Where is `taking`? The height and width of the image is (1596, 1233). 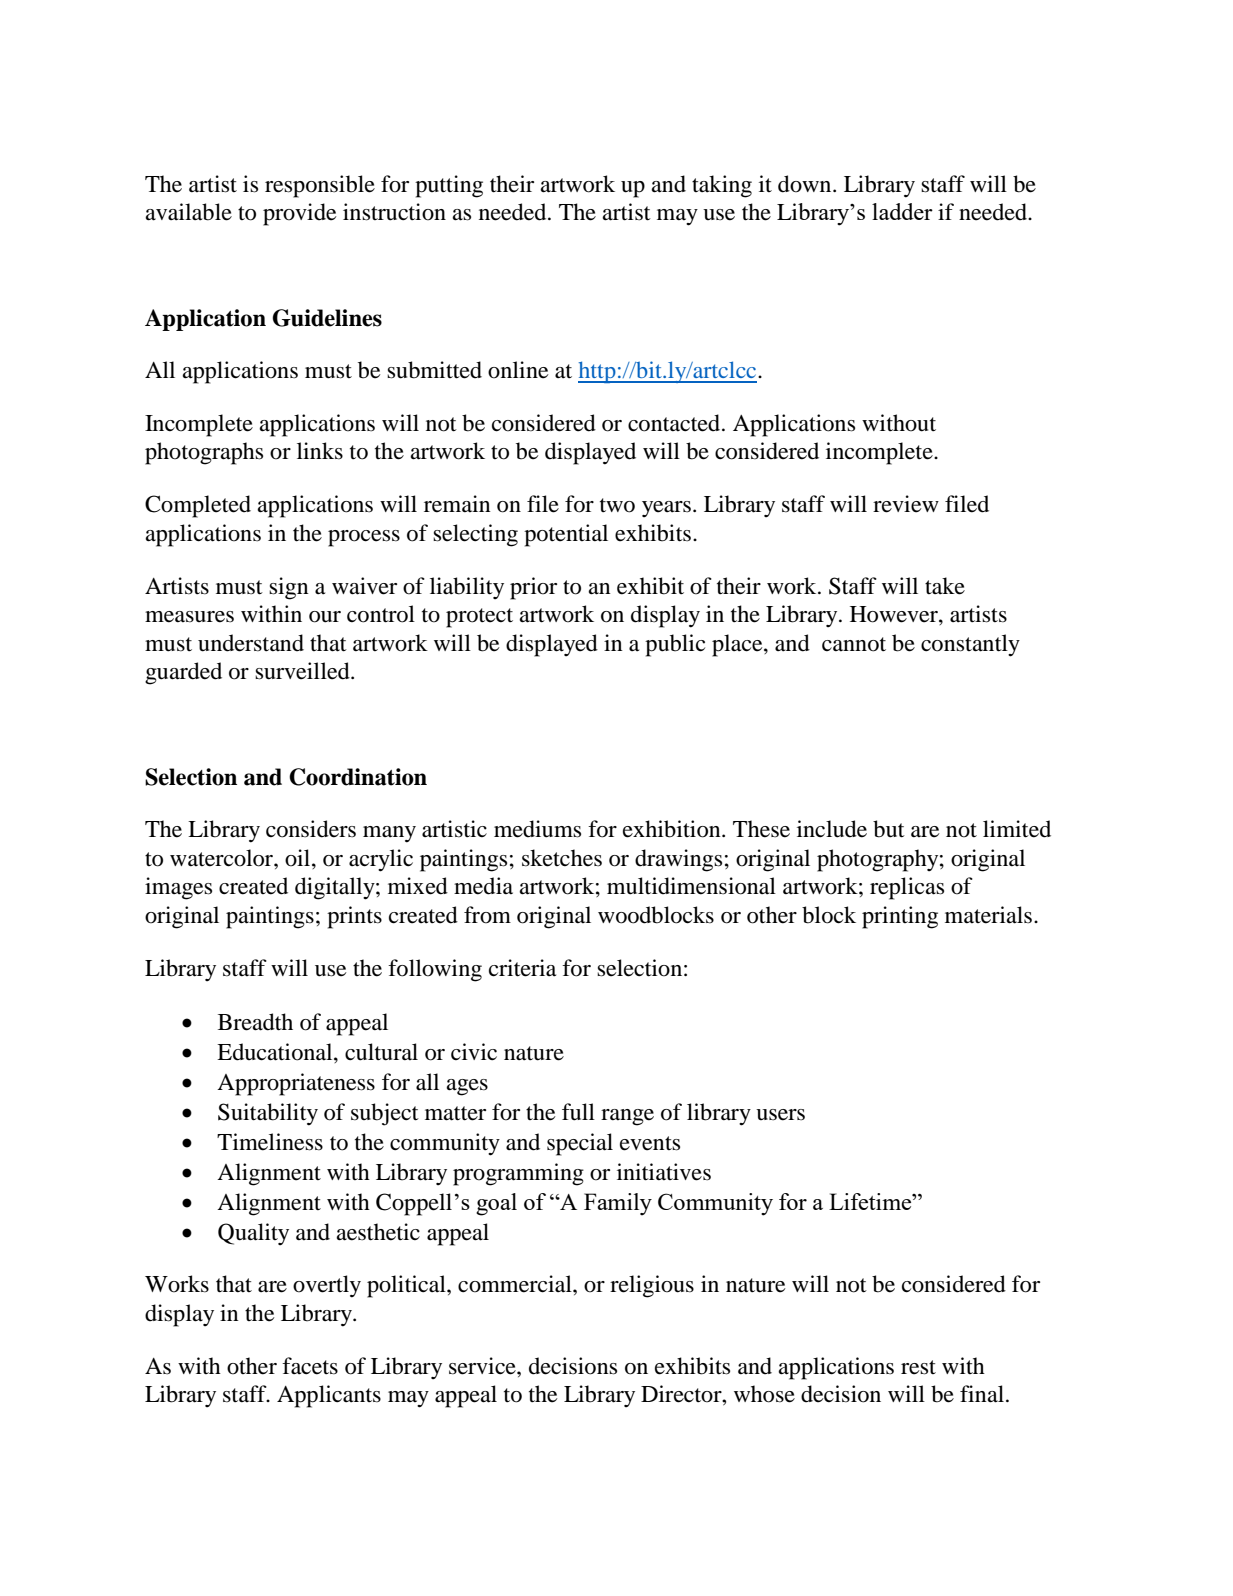
taking is located at coordinates (722, 186).
